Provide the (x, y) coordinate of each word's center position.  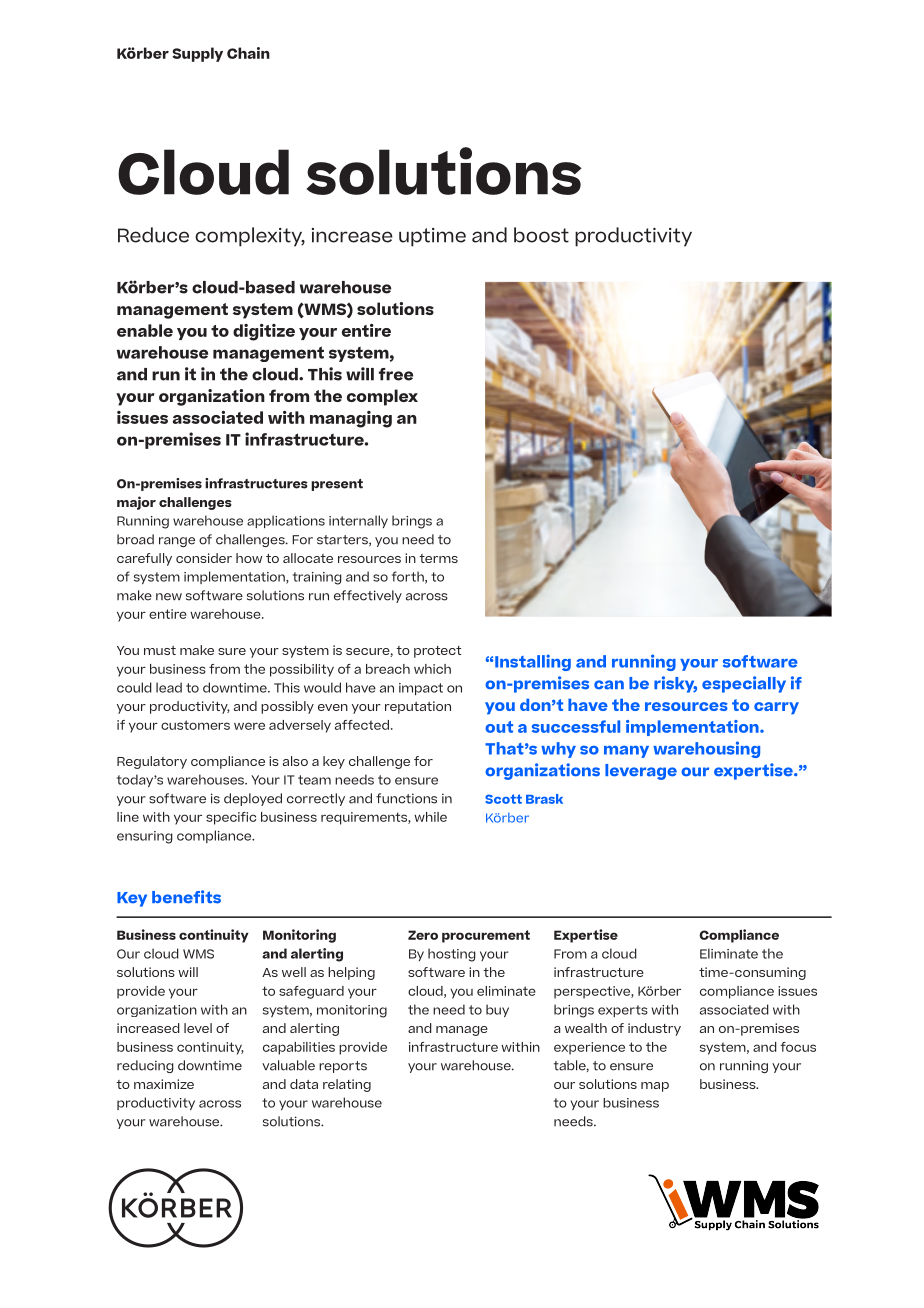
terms (438, 558)
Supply (197, 54)
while (430, 817)
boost (541, 235)
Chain (248, 53)
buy (497, 1010)
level (198, 1028)
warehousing (706, 749)
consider (204, 558)
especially (744, 684)
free (396, 374)
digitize (264, 332)
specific (231, 818)
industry (654, 1029)
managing (351, 419)
